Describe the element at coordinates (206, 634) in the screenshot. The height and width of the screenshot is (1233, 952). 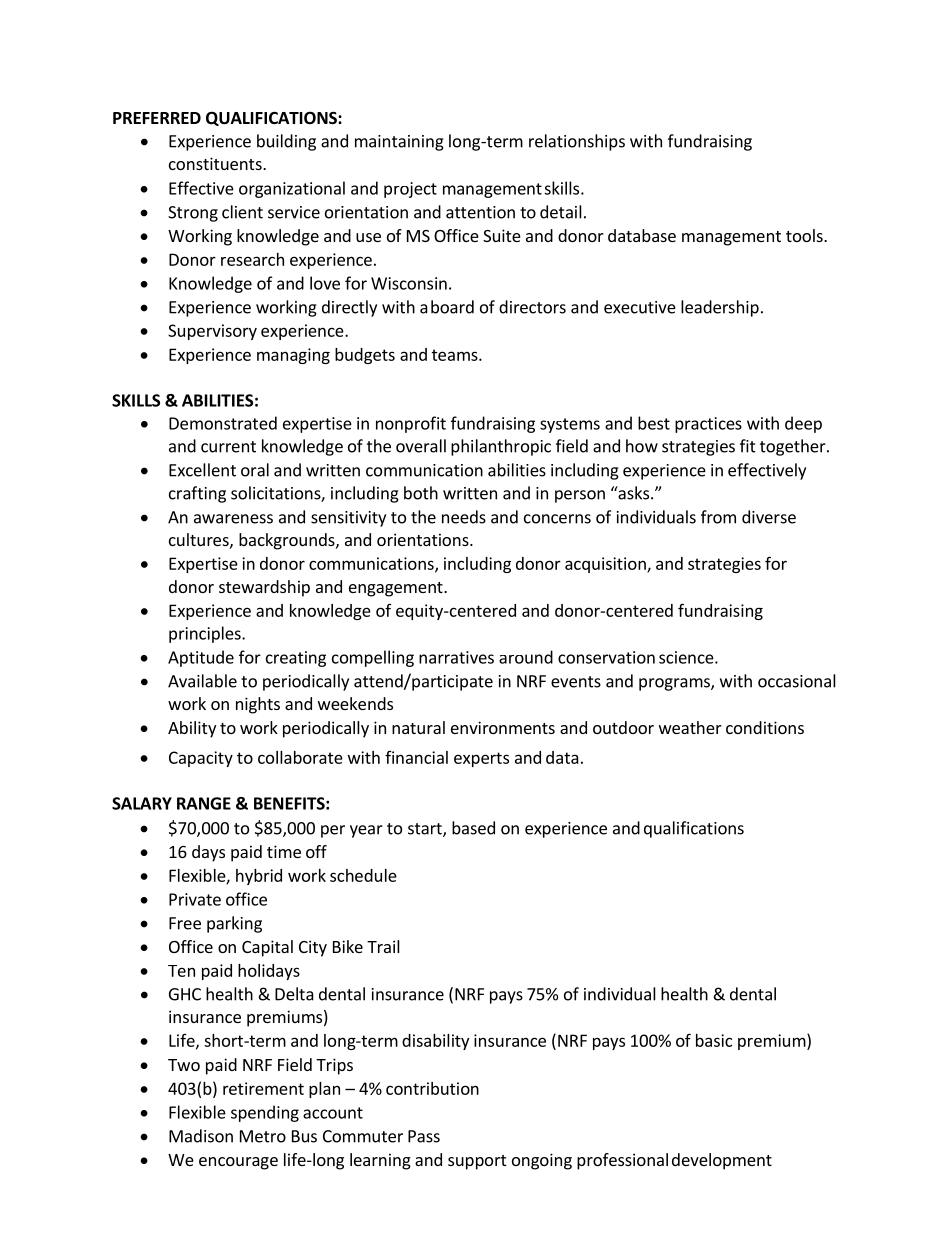
I see `principles` at that location.
